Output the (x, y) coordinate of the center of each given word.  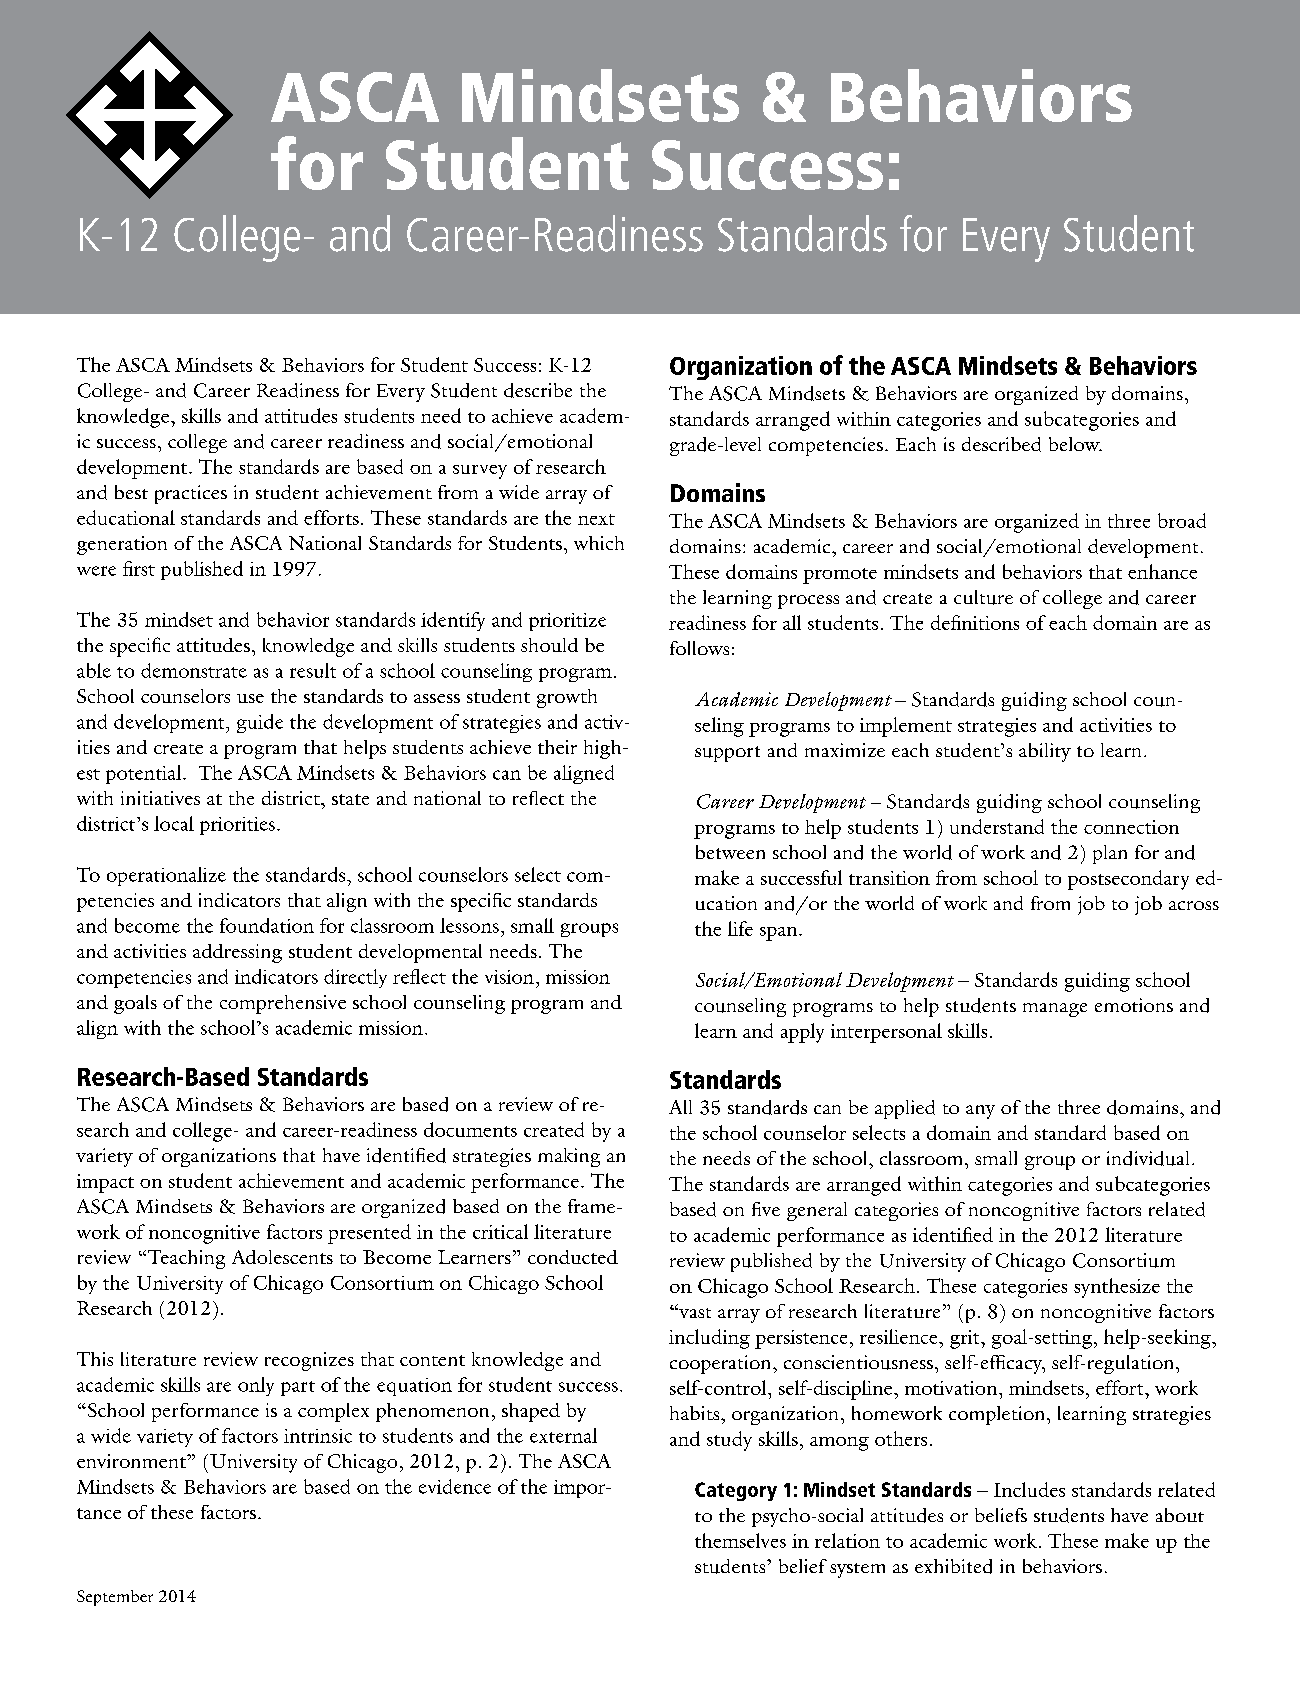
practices (191, 494)
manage (1055, 1010)
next (596, 519)
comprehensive (283, 1004)
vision (509, 977)
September (115, 1598)
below (1075, 444)
